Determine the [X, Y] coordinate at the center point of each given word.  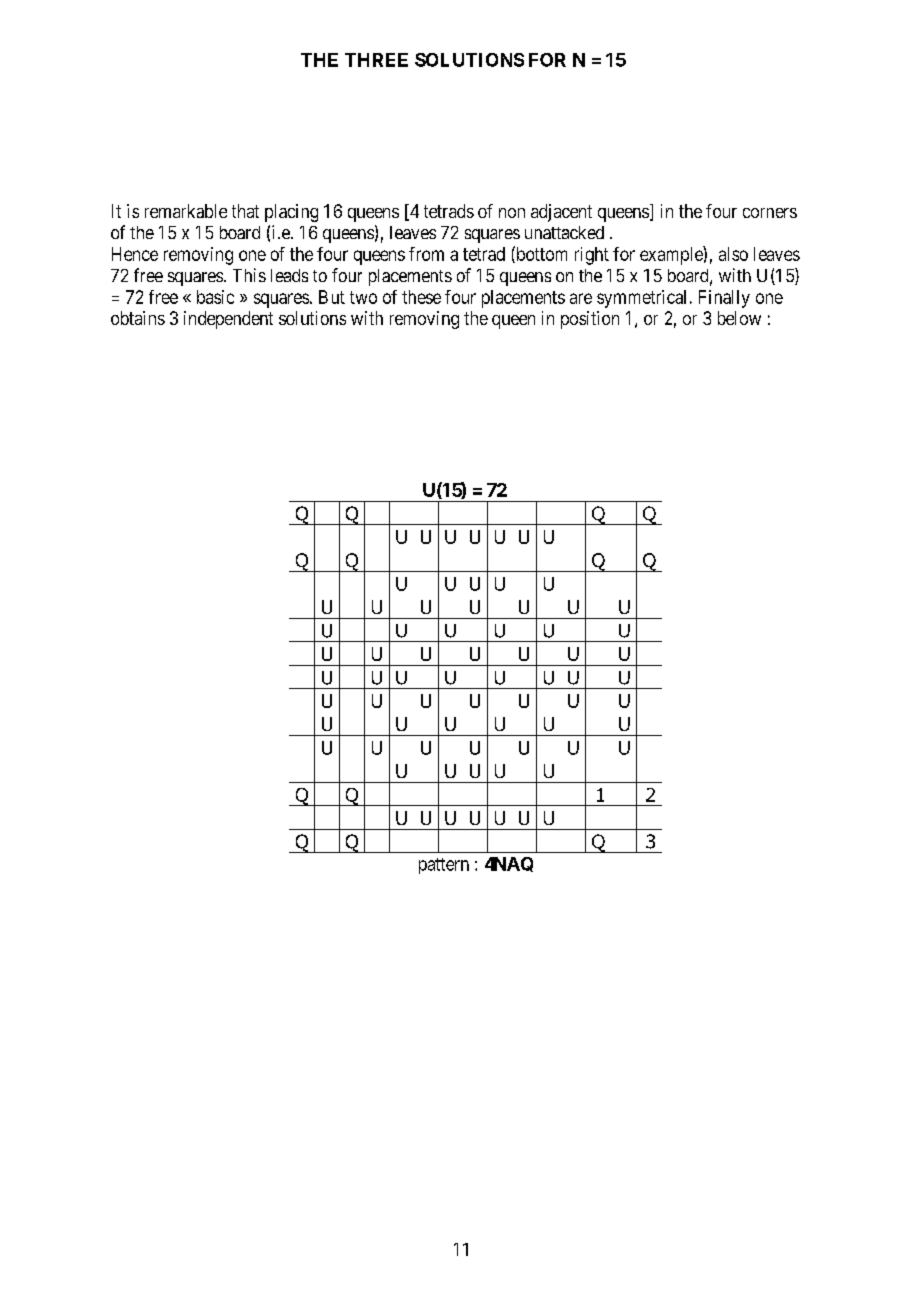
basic [215, 297]
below [739, 318]
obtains [138, 318]
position [590, 320]
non [512, 213]
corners [770, 213]
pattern [444, 866]
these [421, 297]
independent [228, 320]
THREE [376, 60]
